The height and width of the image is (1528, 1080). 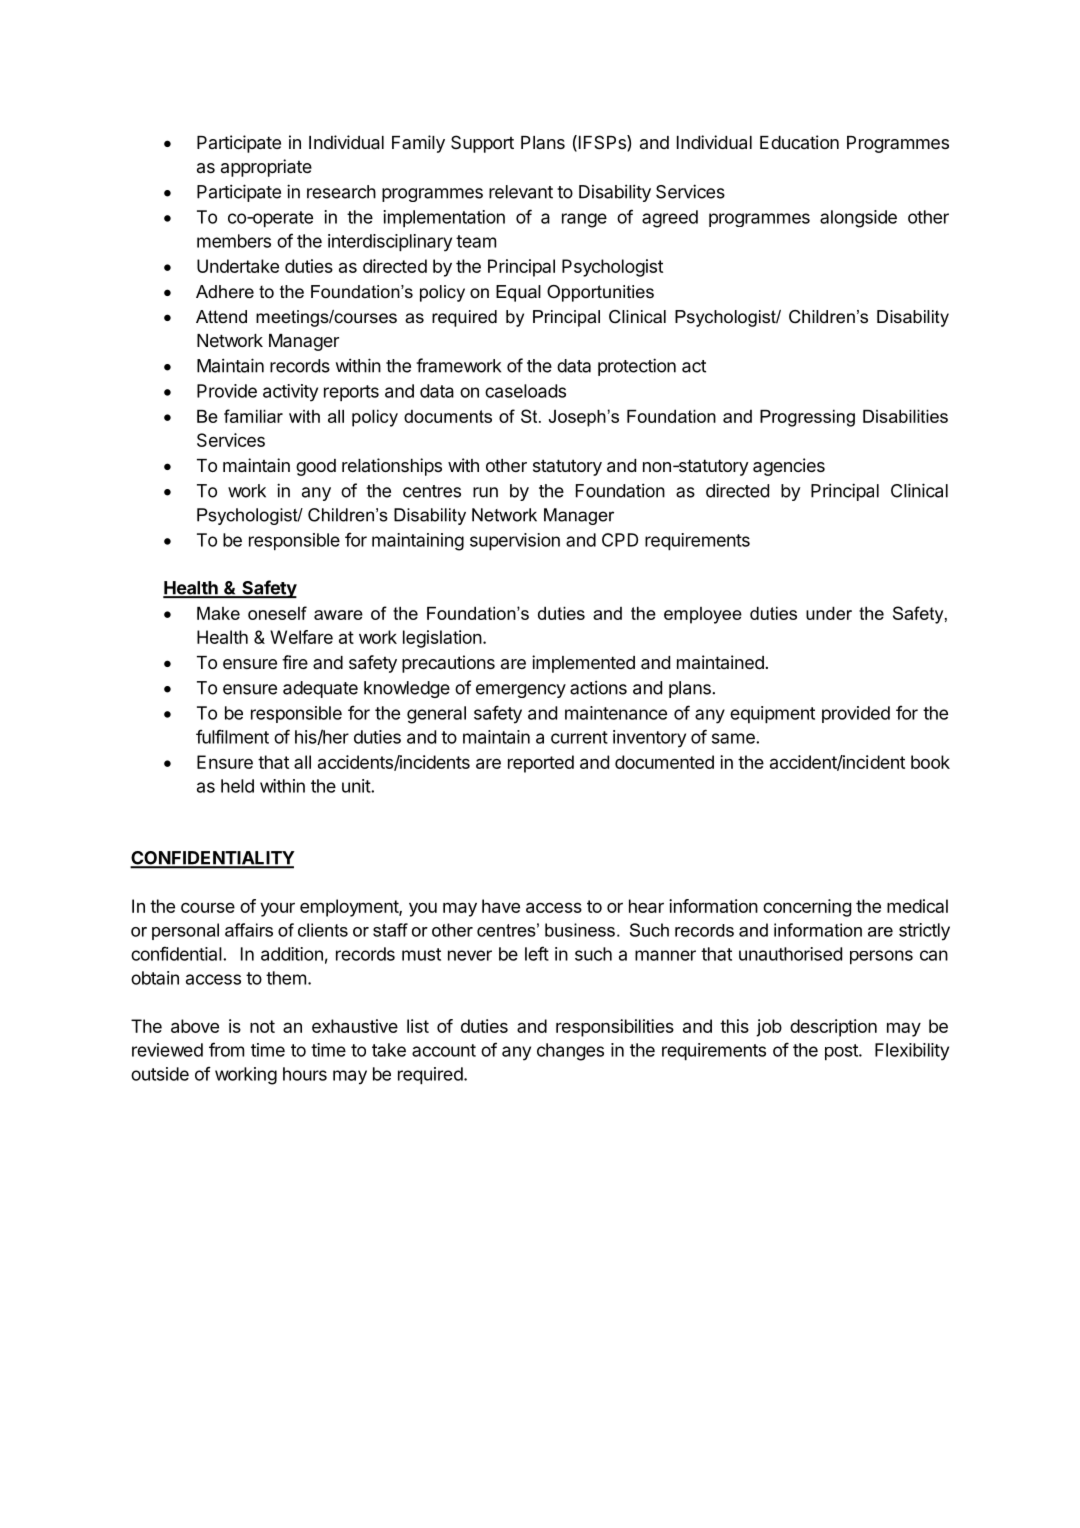 What do you see at coordinates (525, 391) in the image?
I see `caseloads` at bounding box center [525, 391].
